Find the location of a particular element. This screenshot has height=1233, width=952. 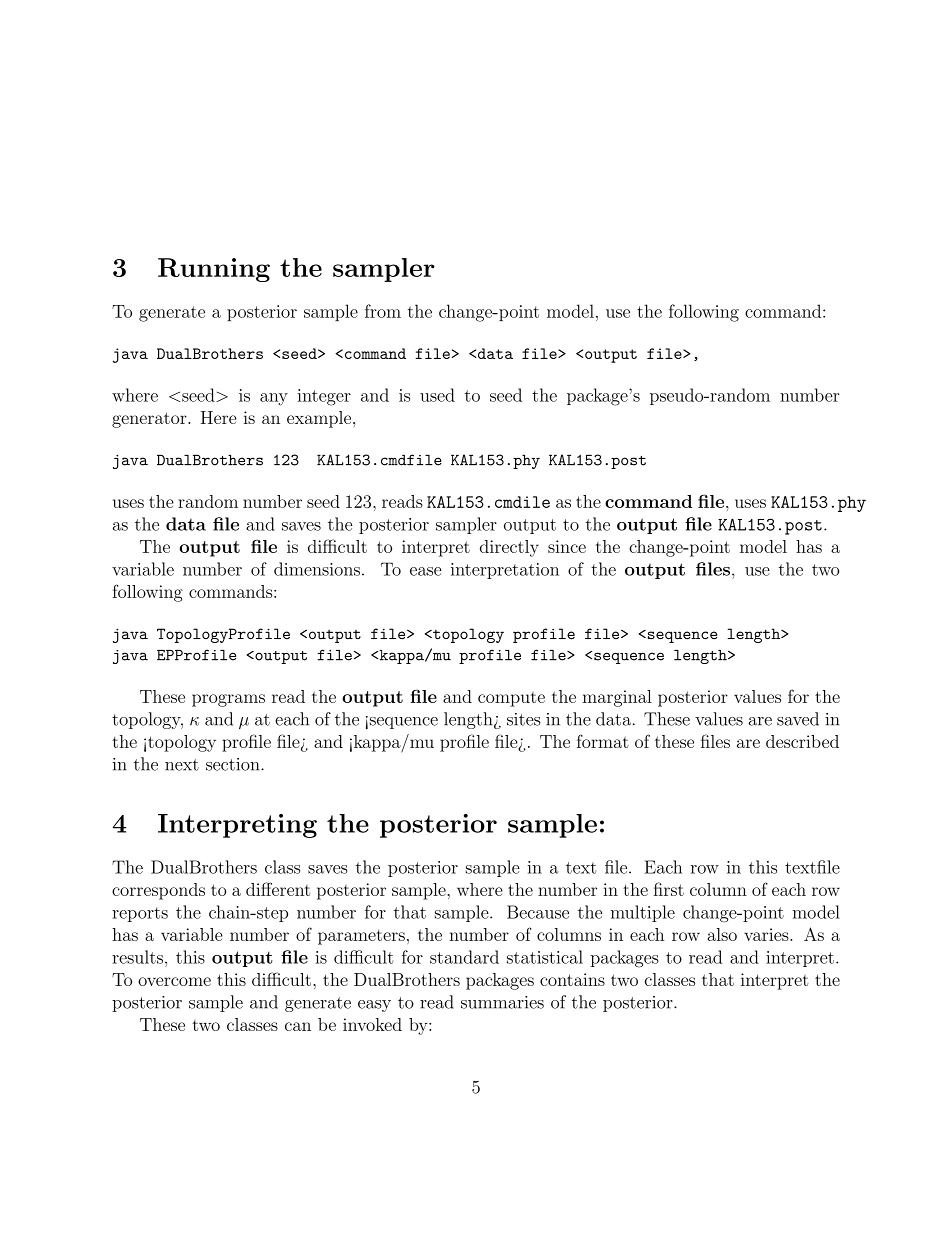

from is located at coordinates (383, 311).
